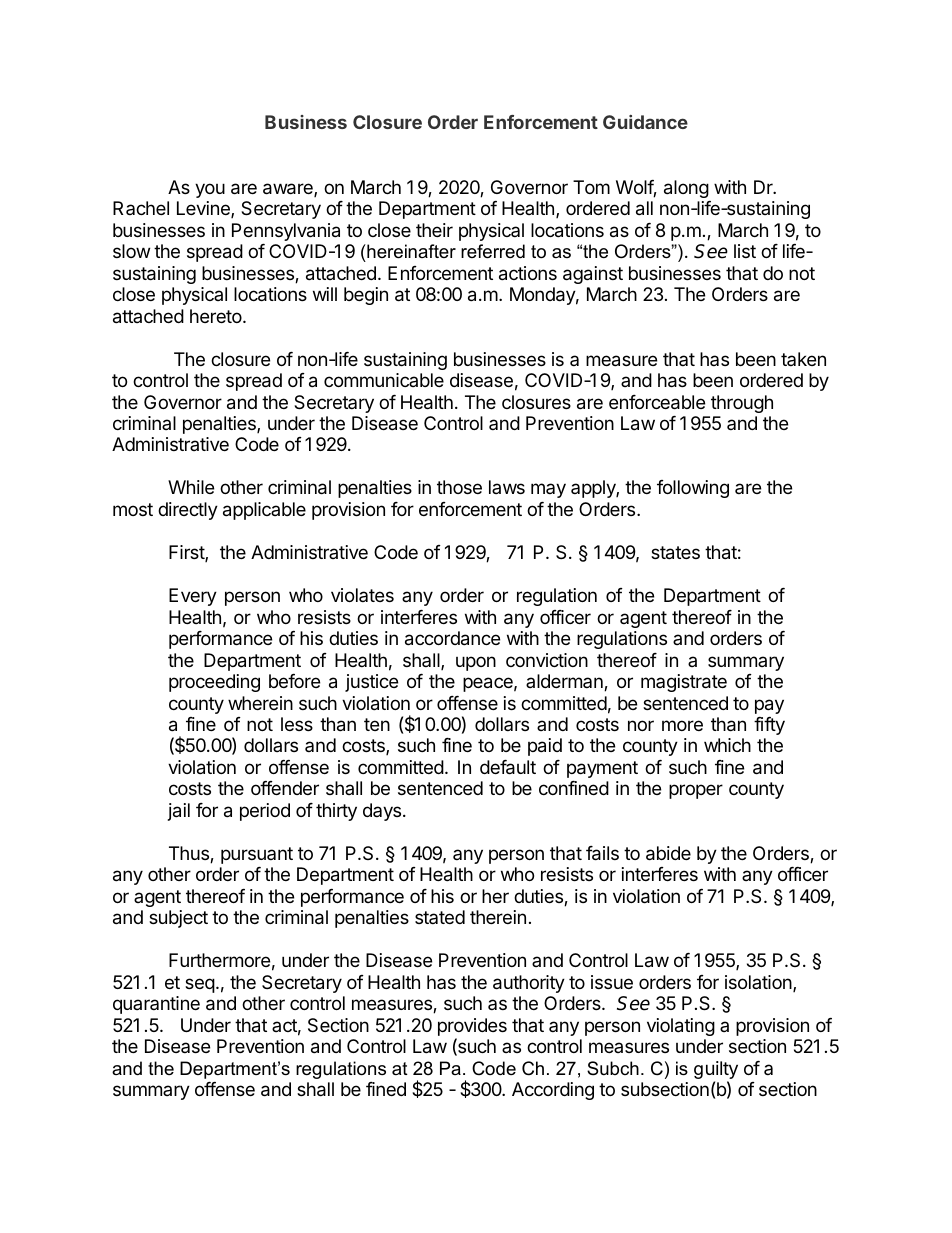 Image resolution: width=952 pixels, height=1233 pixels. I want to click on along, so click(686, 189).
